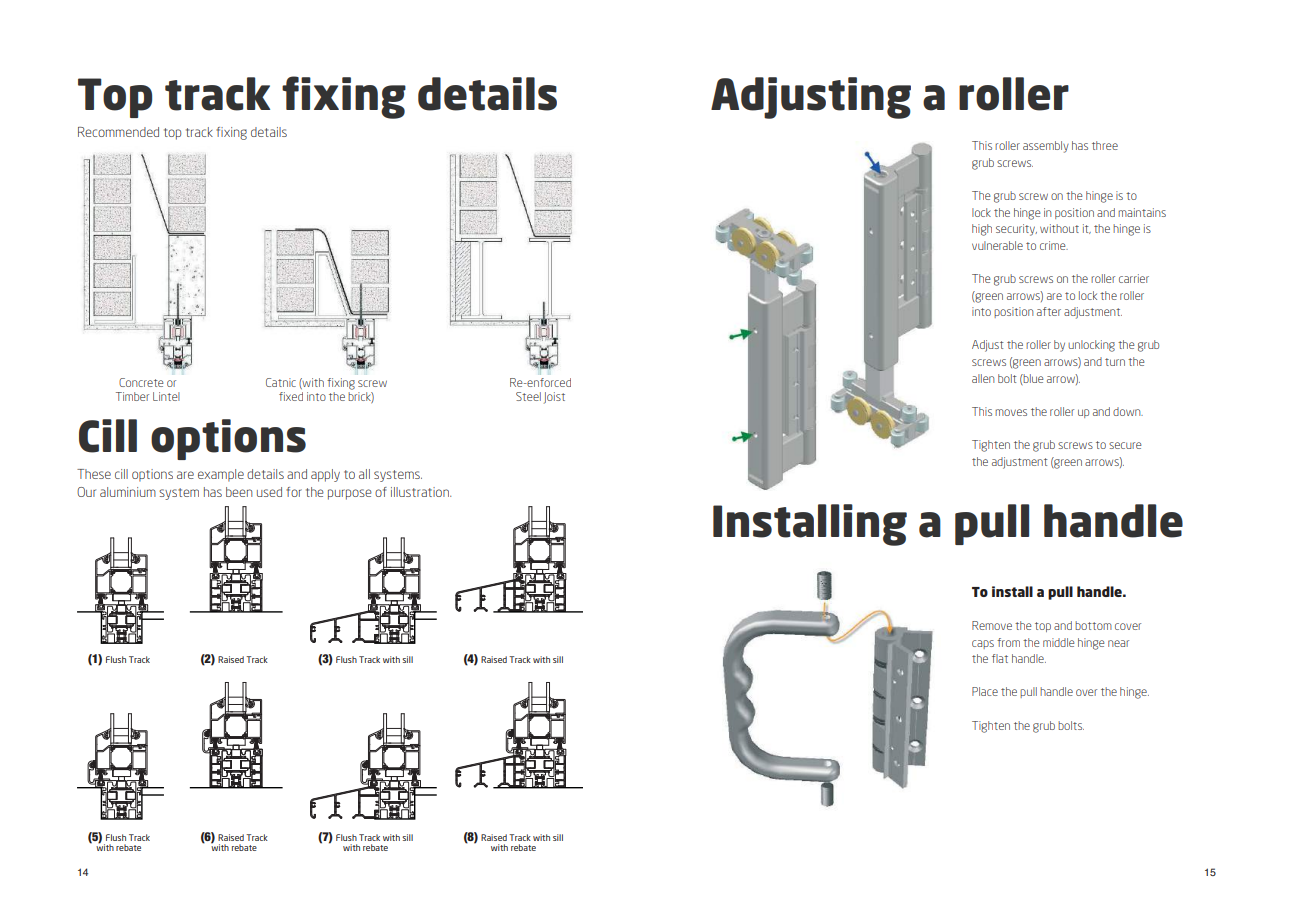 The width and height of the image is (1293, 924). I want to click on secure, so click(1125, 445).
